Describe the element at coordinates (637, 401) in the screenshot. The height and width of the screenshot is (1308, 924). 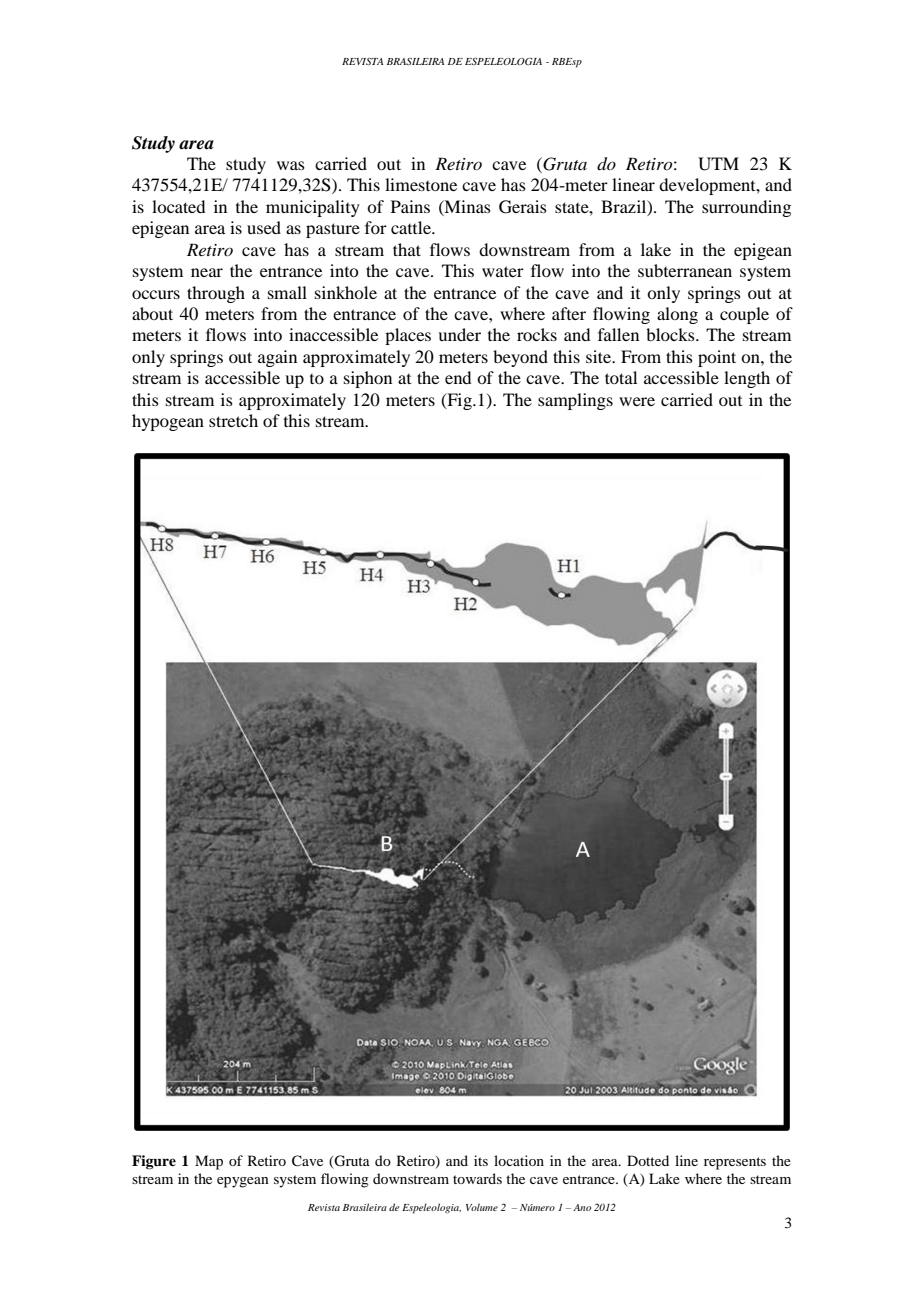
I see `were` at that location.
